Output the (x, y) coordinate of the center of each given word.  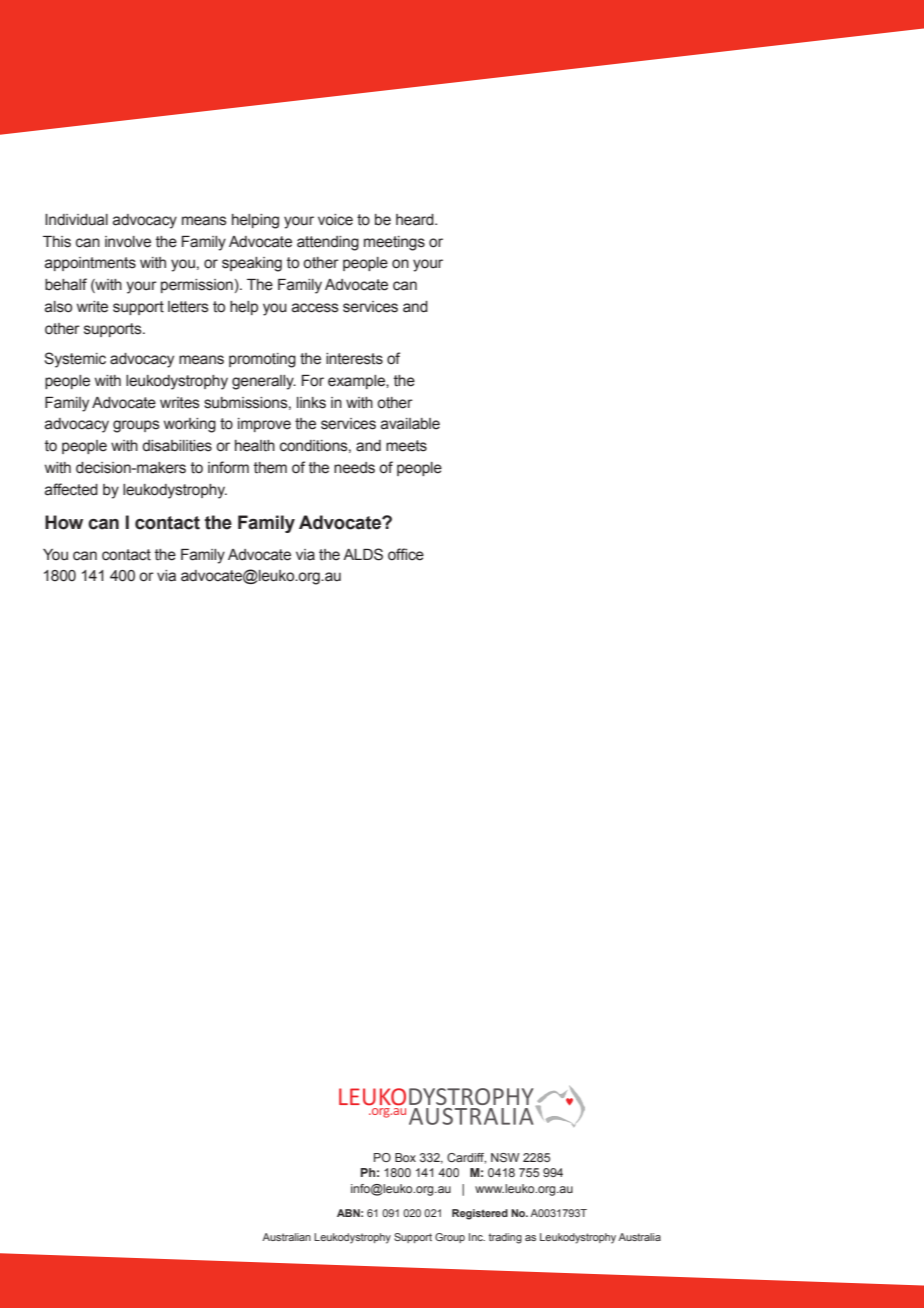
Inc (477, 1237)
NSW (505, 1157)
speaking (252, 264)
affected (71, 489)
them (270, 468)
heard (416, 220)
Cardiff (466, 1158)
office (406, 554)
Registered (480, 1214)
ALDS (363, 554)
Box (405, 1157)
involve (128, 242)
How (64, 522)
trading (505, 1238)
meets (406, 446)
